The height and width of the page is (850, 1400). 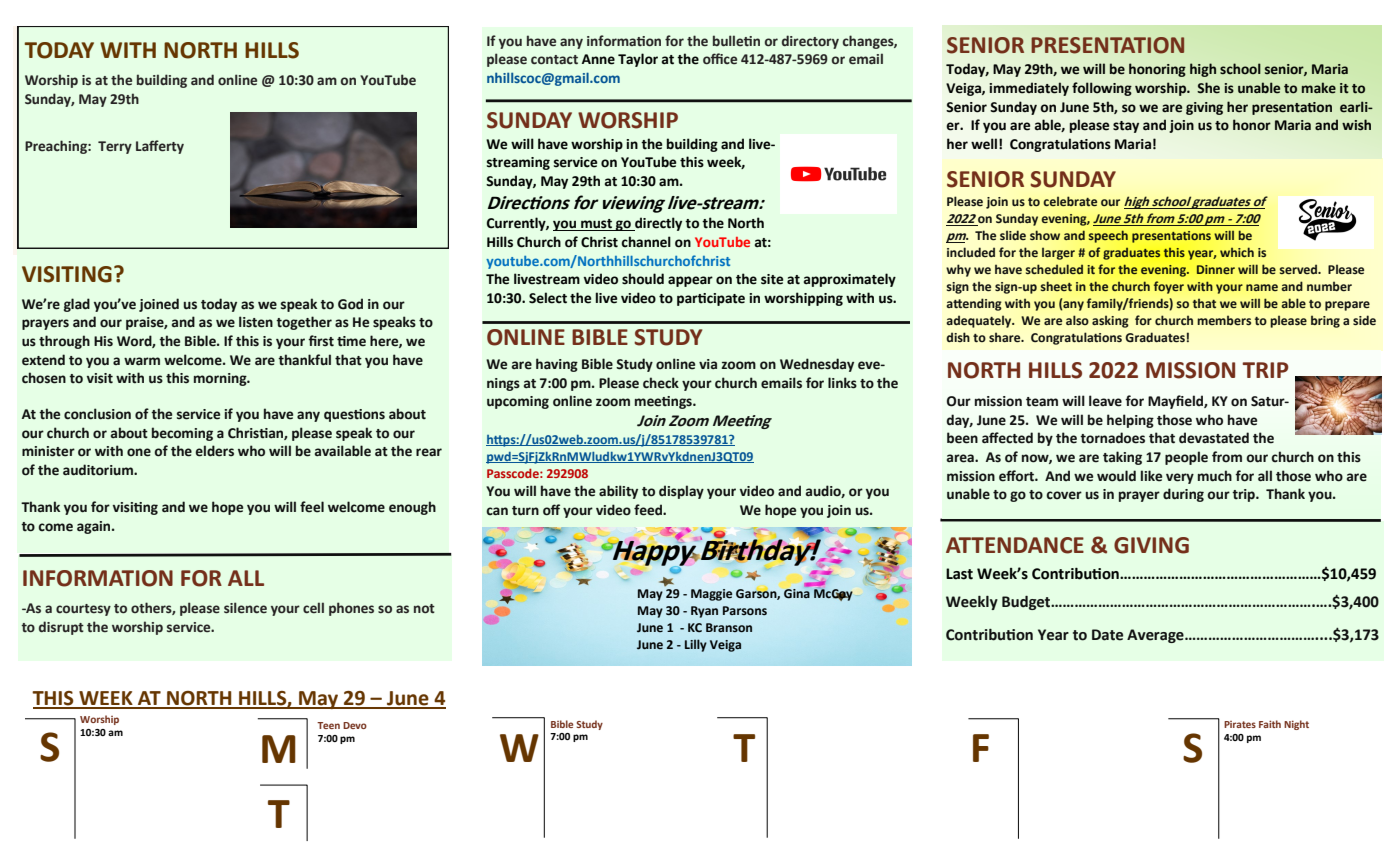 I want to click on following, so click(x=1102, y=89).
